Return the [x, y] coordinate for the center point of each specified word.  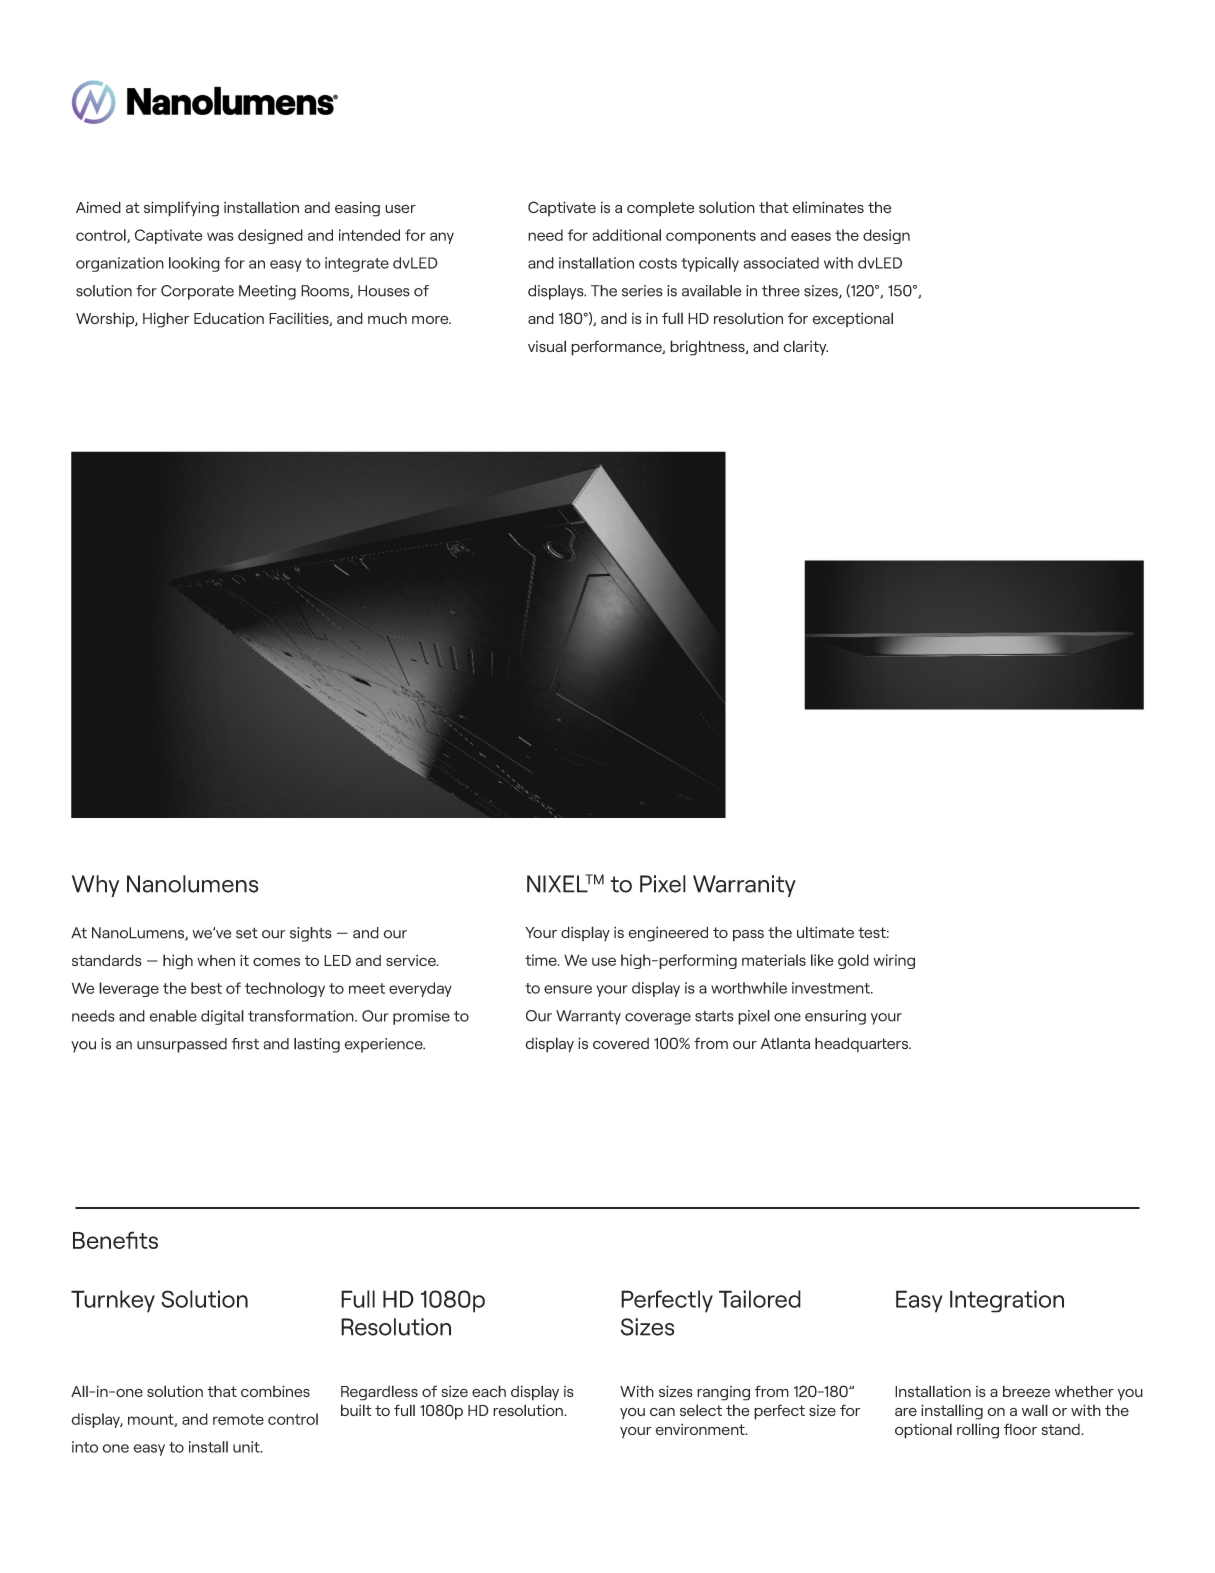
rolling [978, 1431]
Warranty [588, 1017]
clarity [806, 347]
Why [95, 886]
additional [626, 235]
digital [222, 1017]
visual [547, 346]
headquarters [863, 1044]
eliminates [828, 207]
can [662, 1412]
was [220, 236]
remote [238, 1419]
